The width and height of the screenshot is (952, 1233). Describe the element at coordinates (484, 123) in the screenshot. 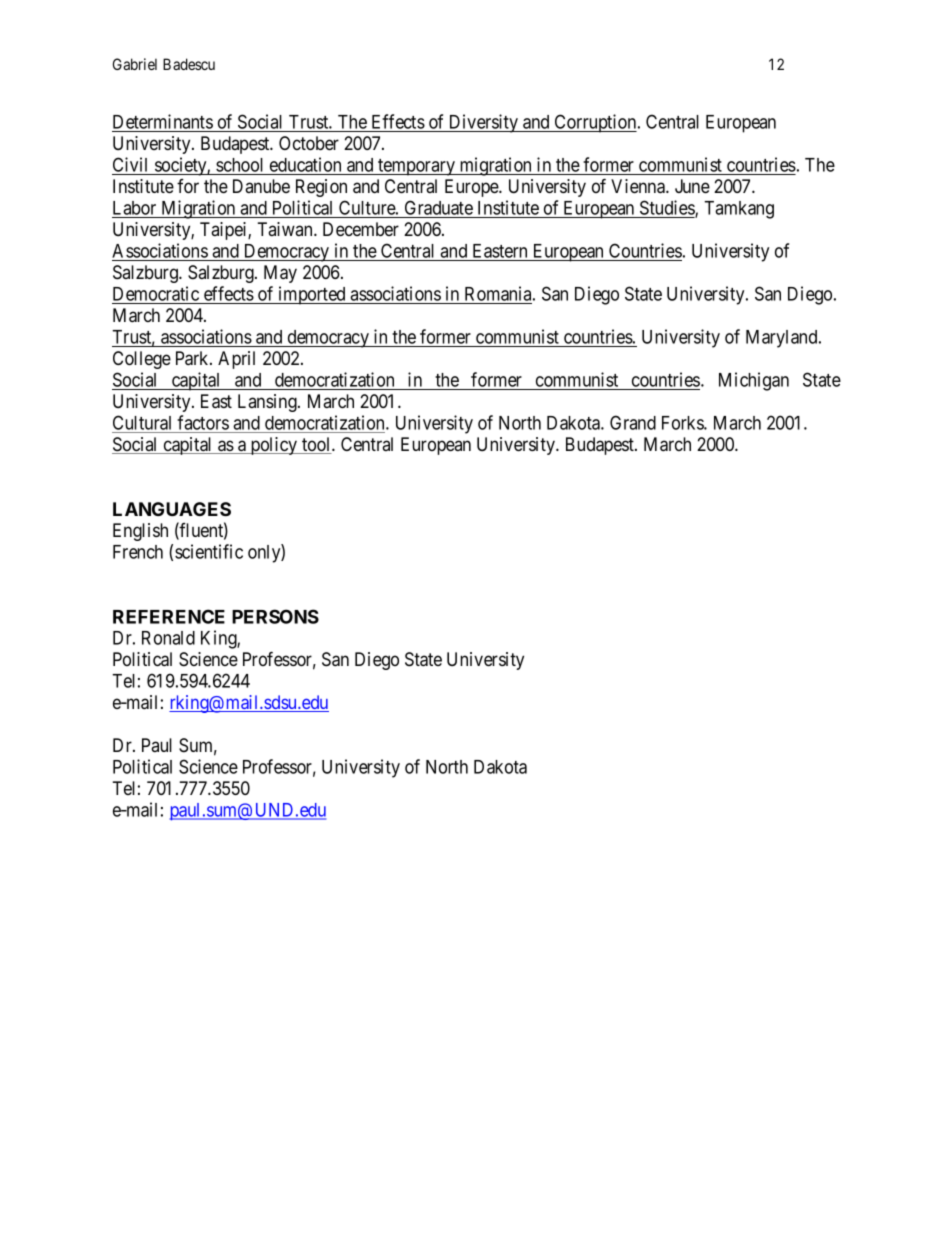

I see `Diversity` at that location.
